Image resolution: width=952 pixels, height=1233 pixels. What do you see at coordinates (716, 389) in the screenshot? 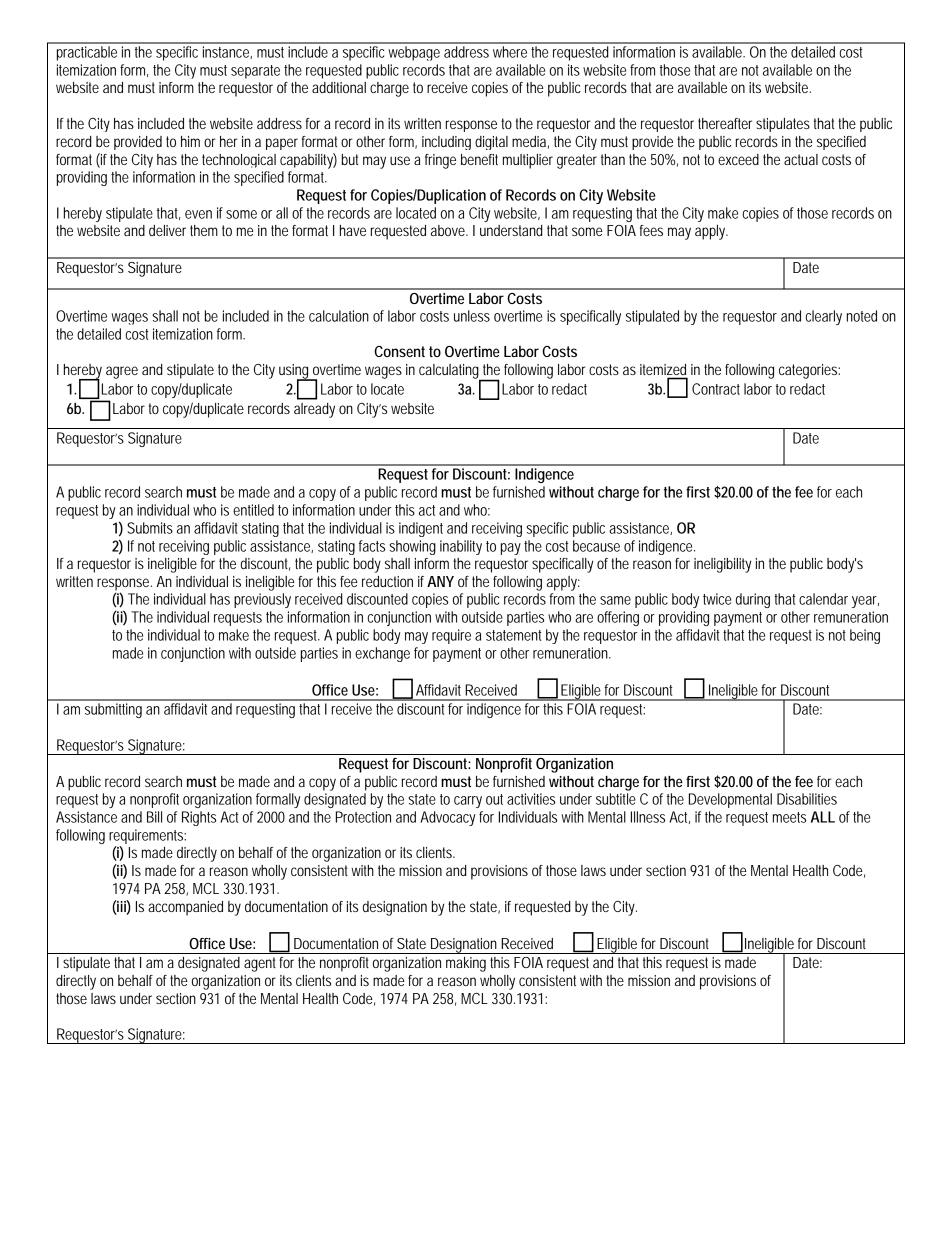
I see `Contract` at bounding box center [716, 389].
